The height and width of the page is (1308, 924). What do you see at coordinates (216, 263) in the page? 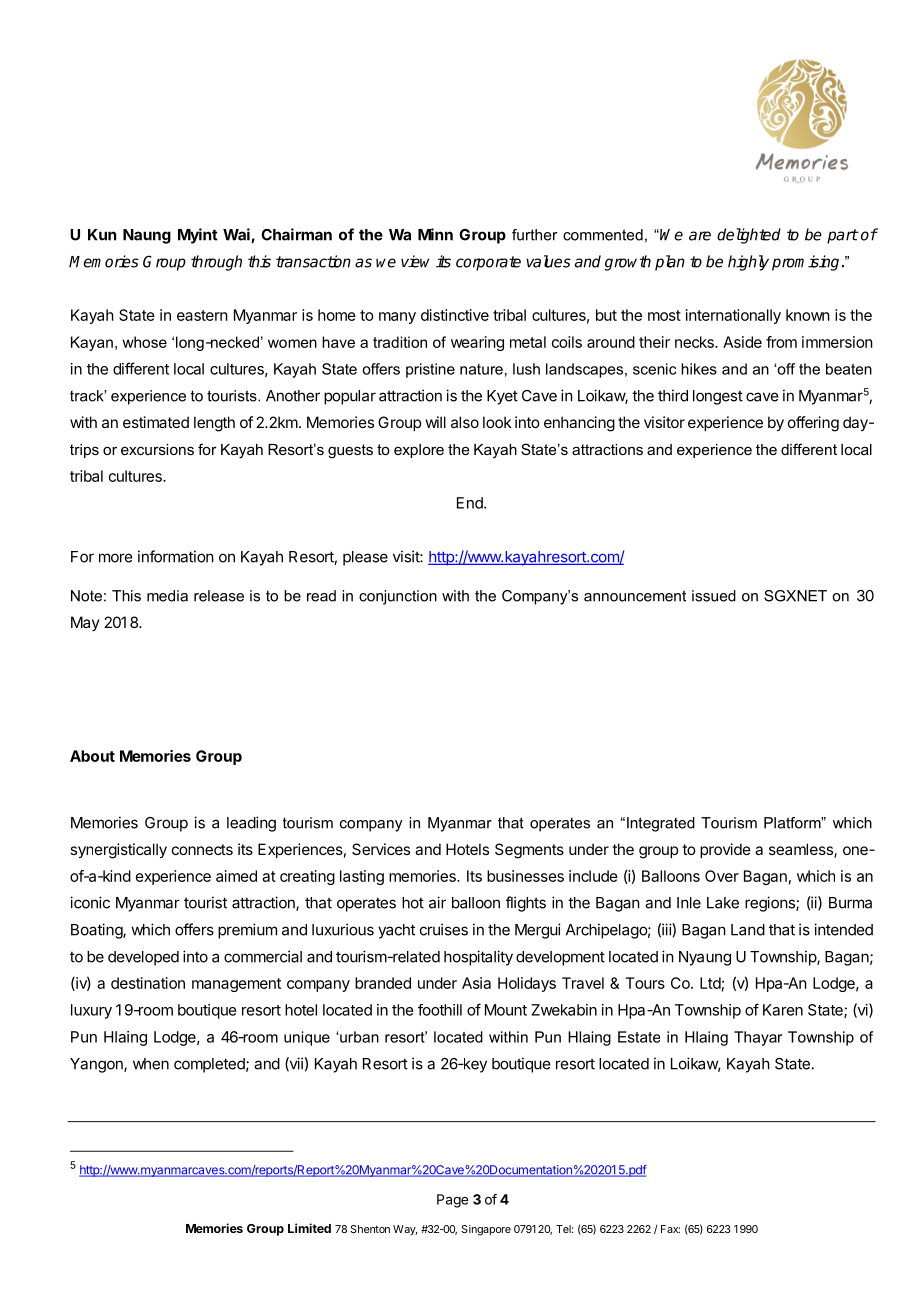
I see `through` at bounding box center [216, 263].
